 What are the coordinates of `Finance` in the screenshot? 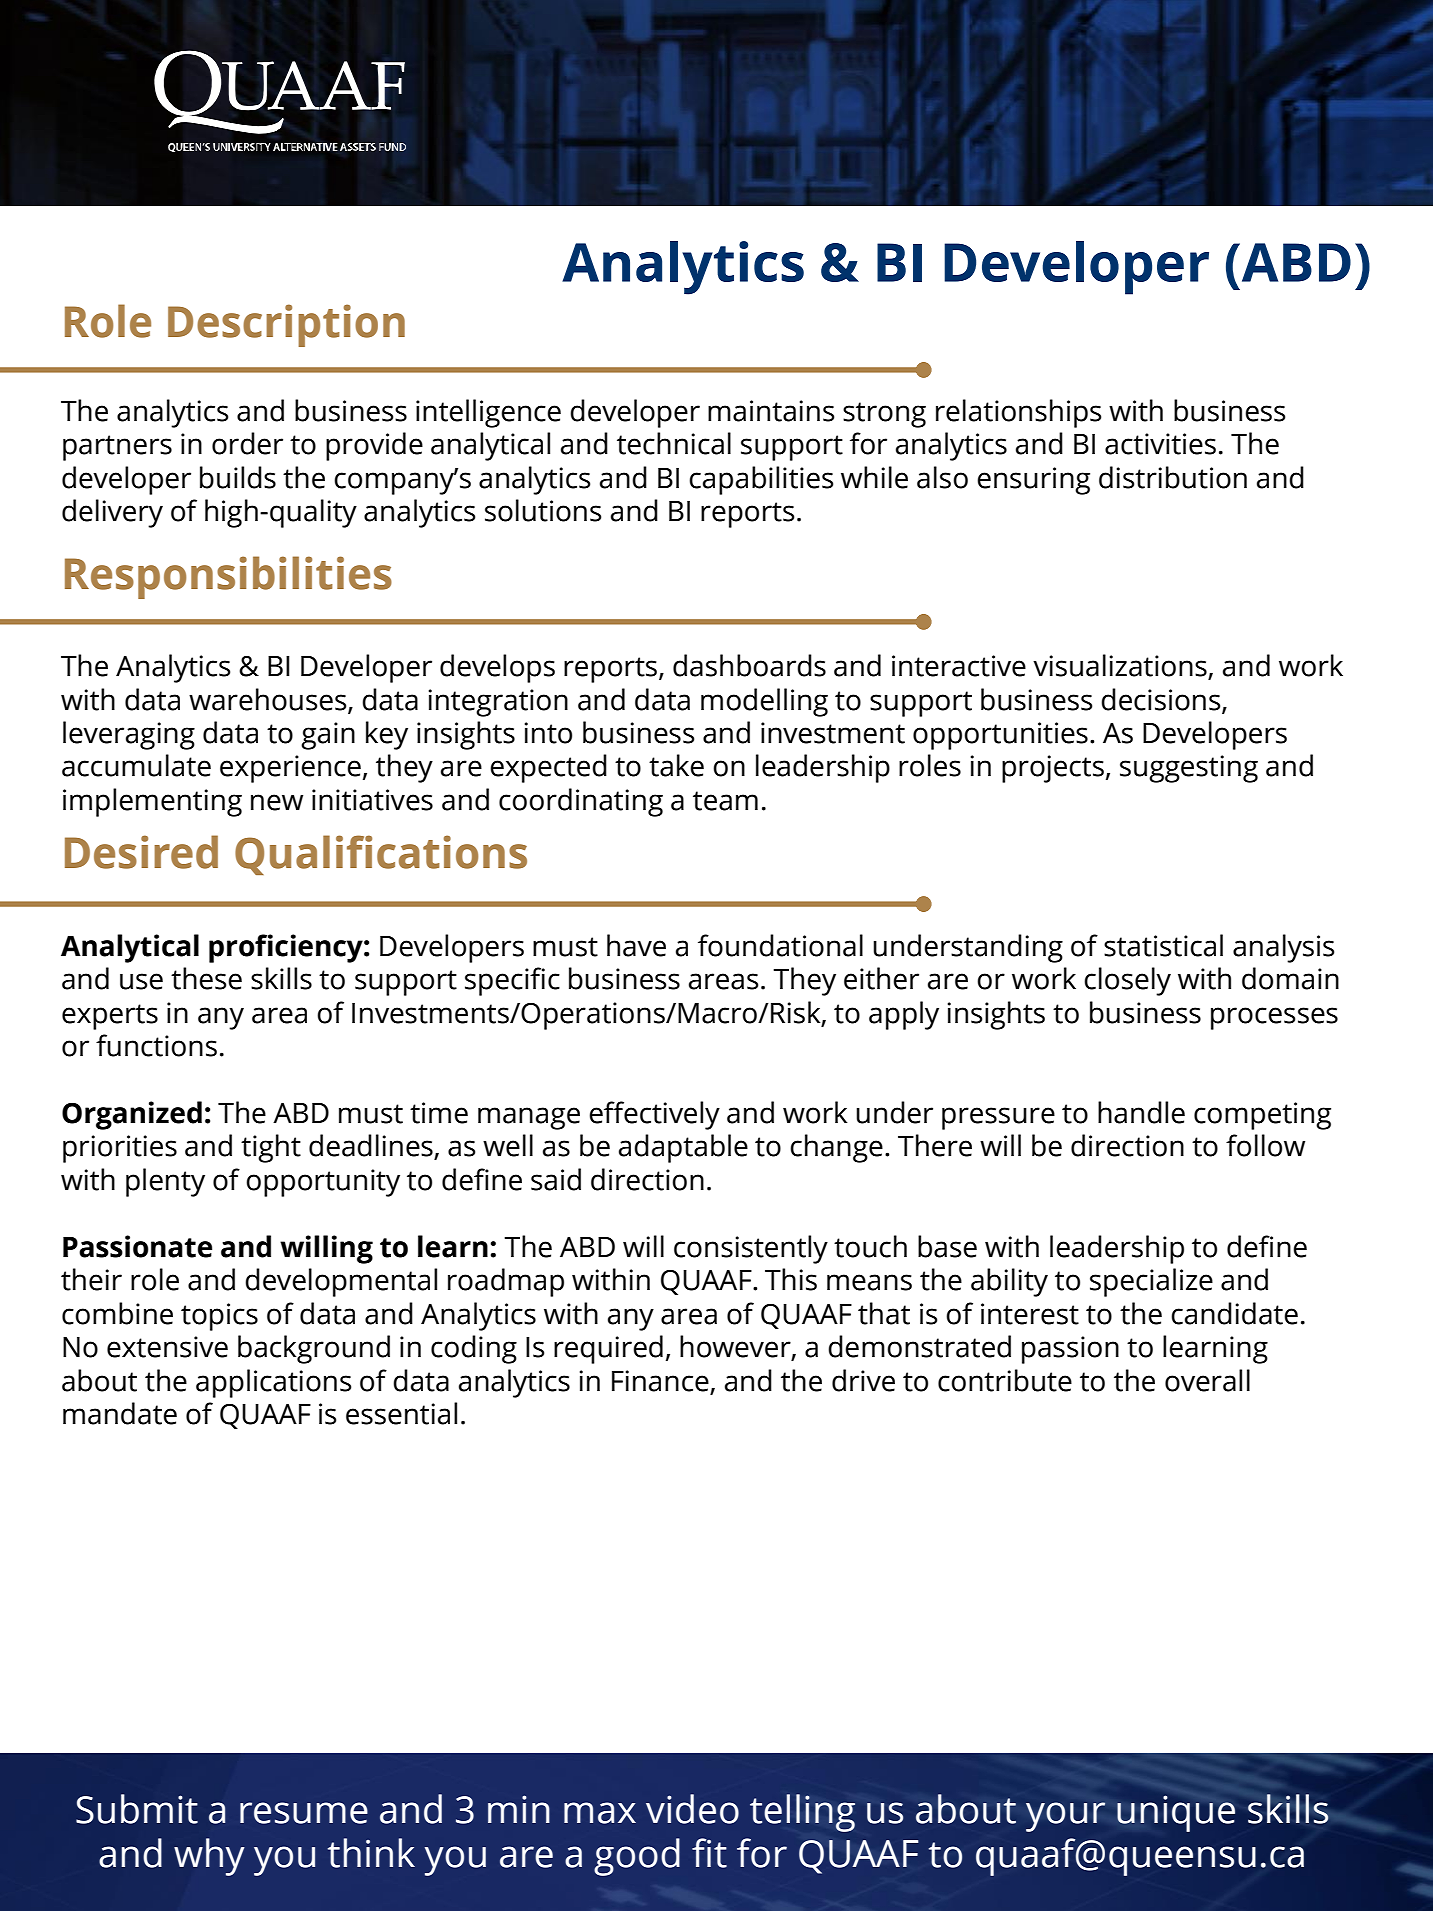 It's located at (660, 1381).
